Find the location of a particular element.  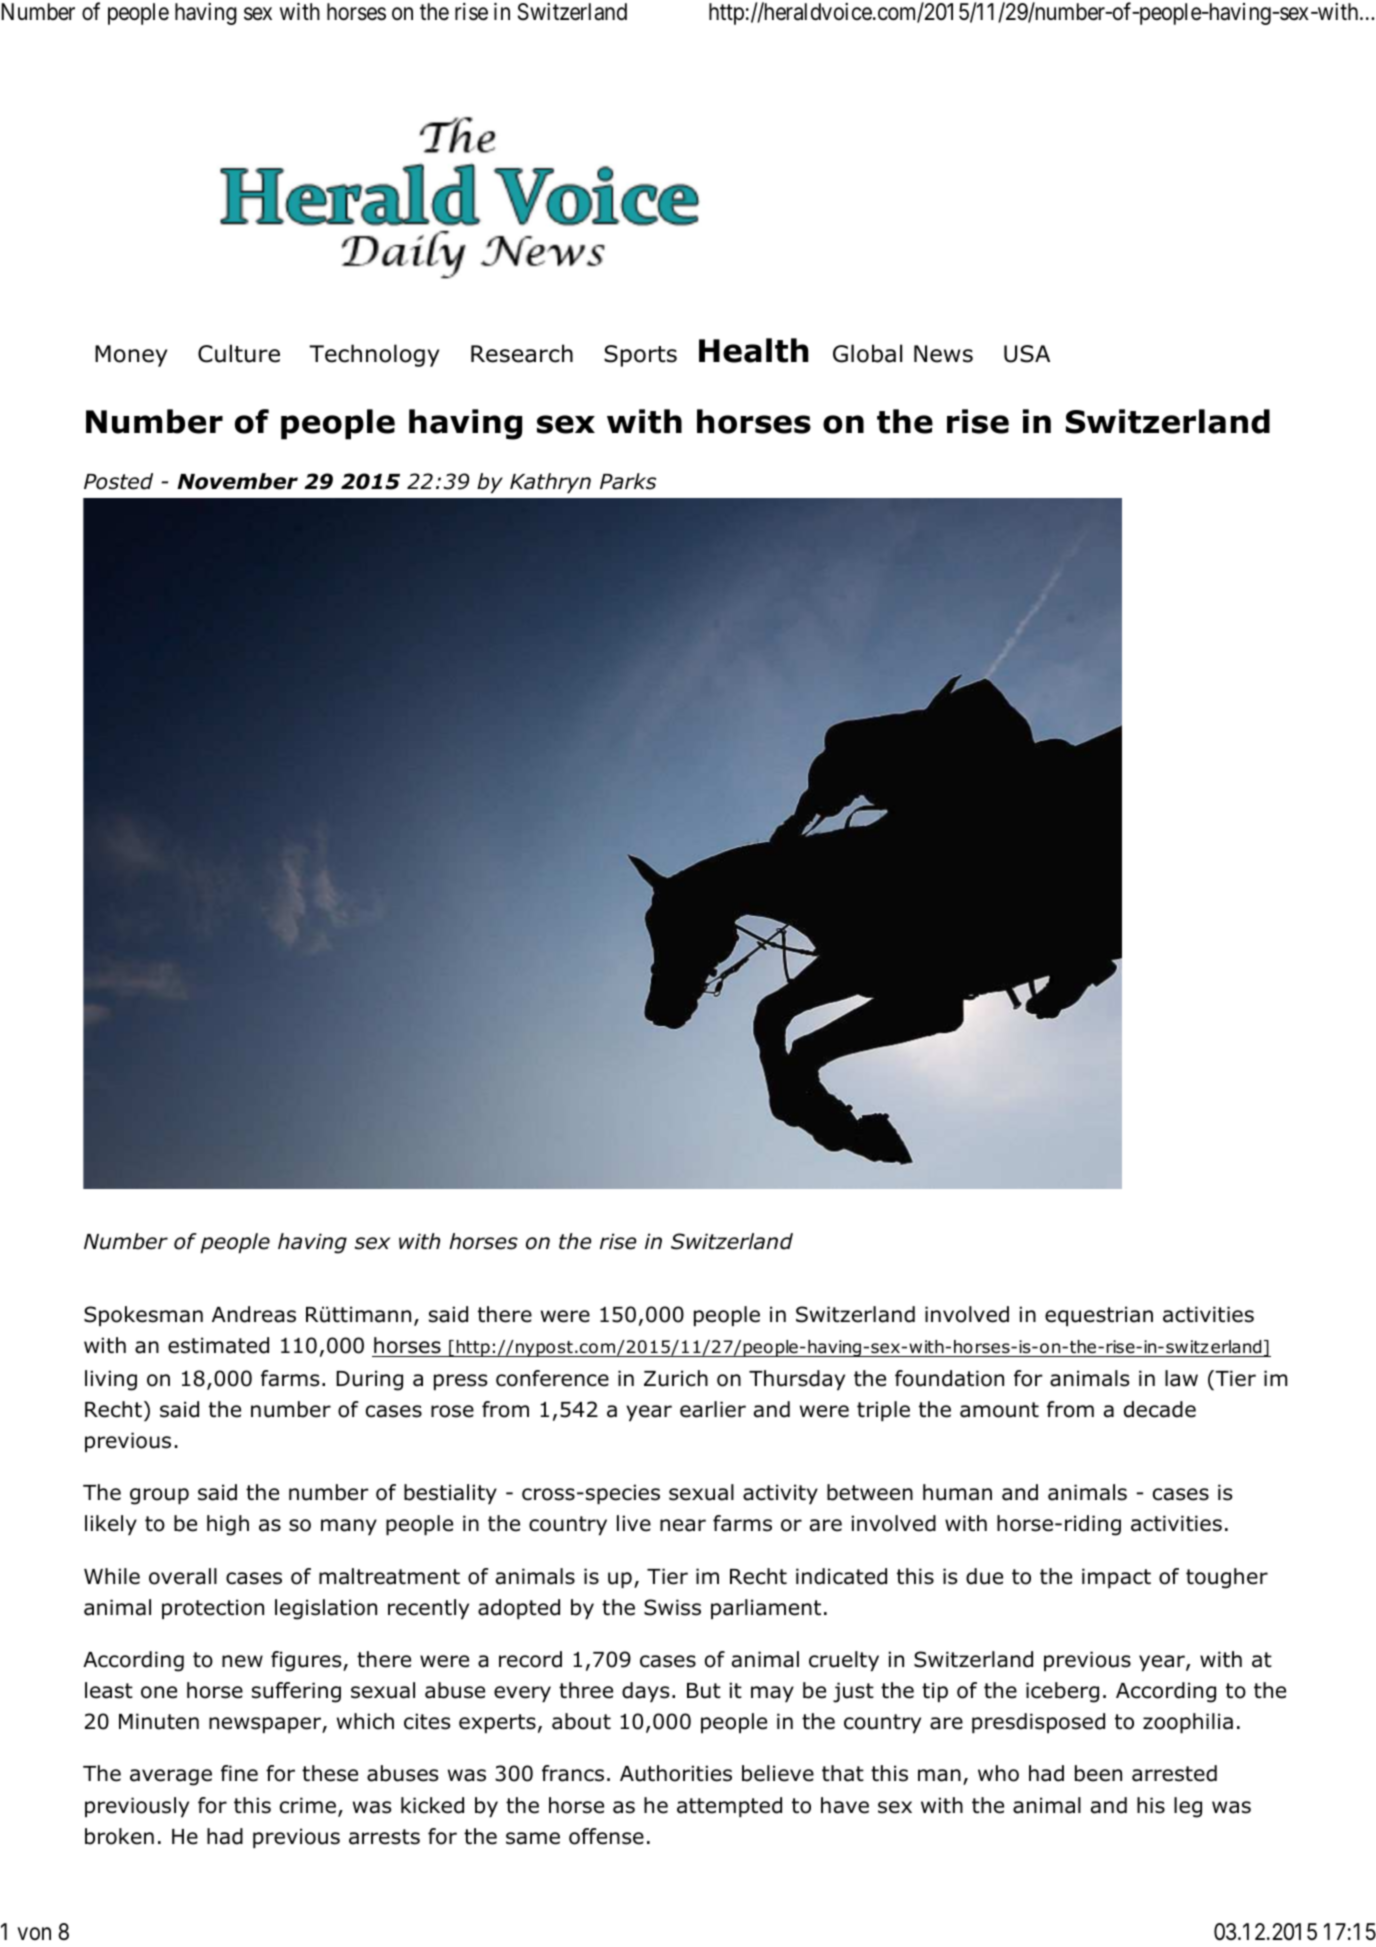

USA is located at coordinates (1027, 354).
